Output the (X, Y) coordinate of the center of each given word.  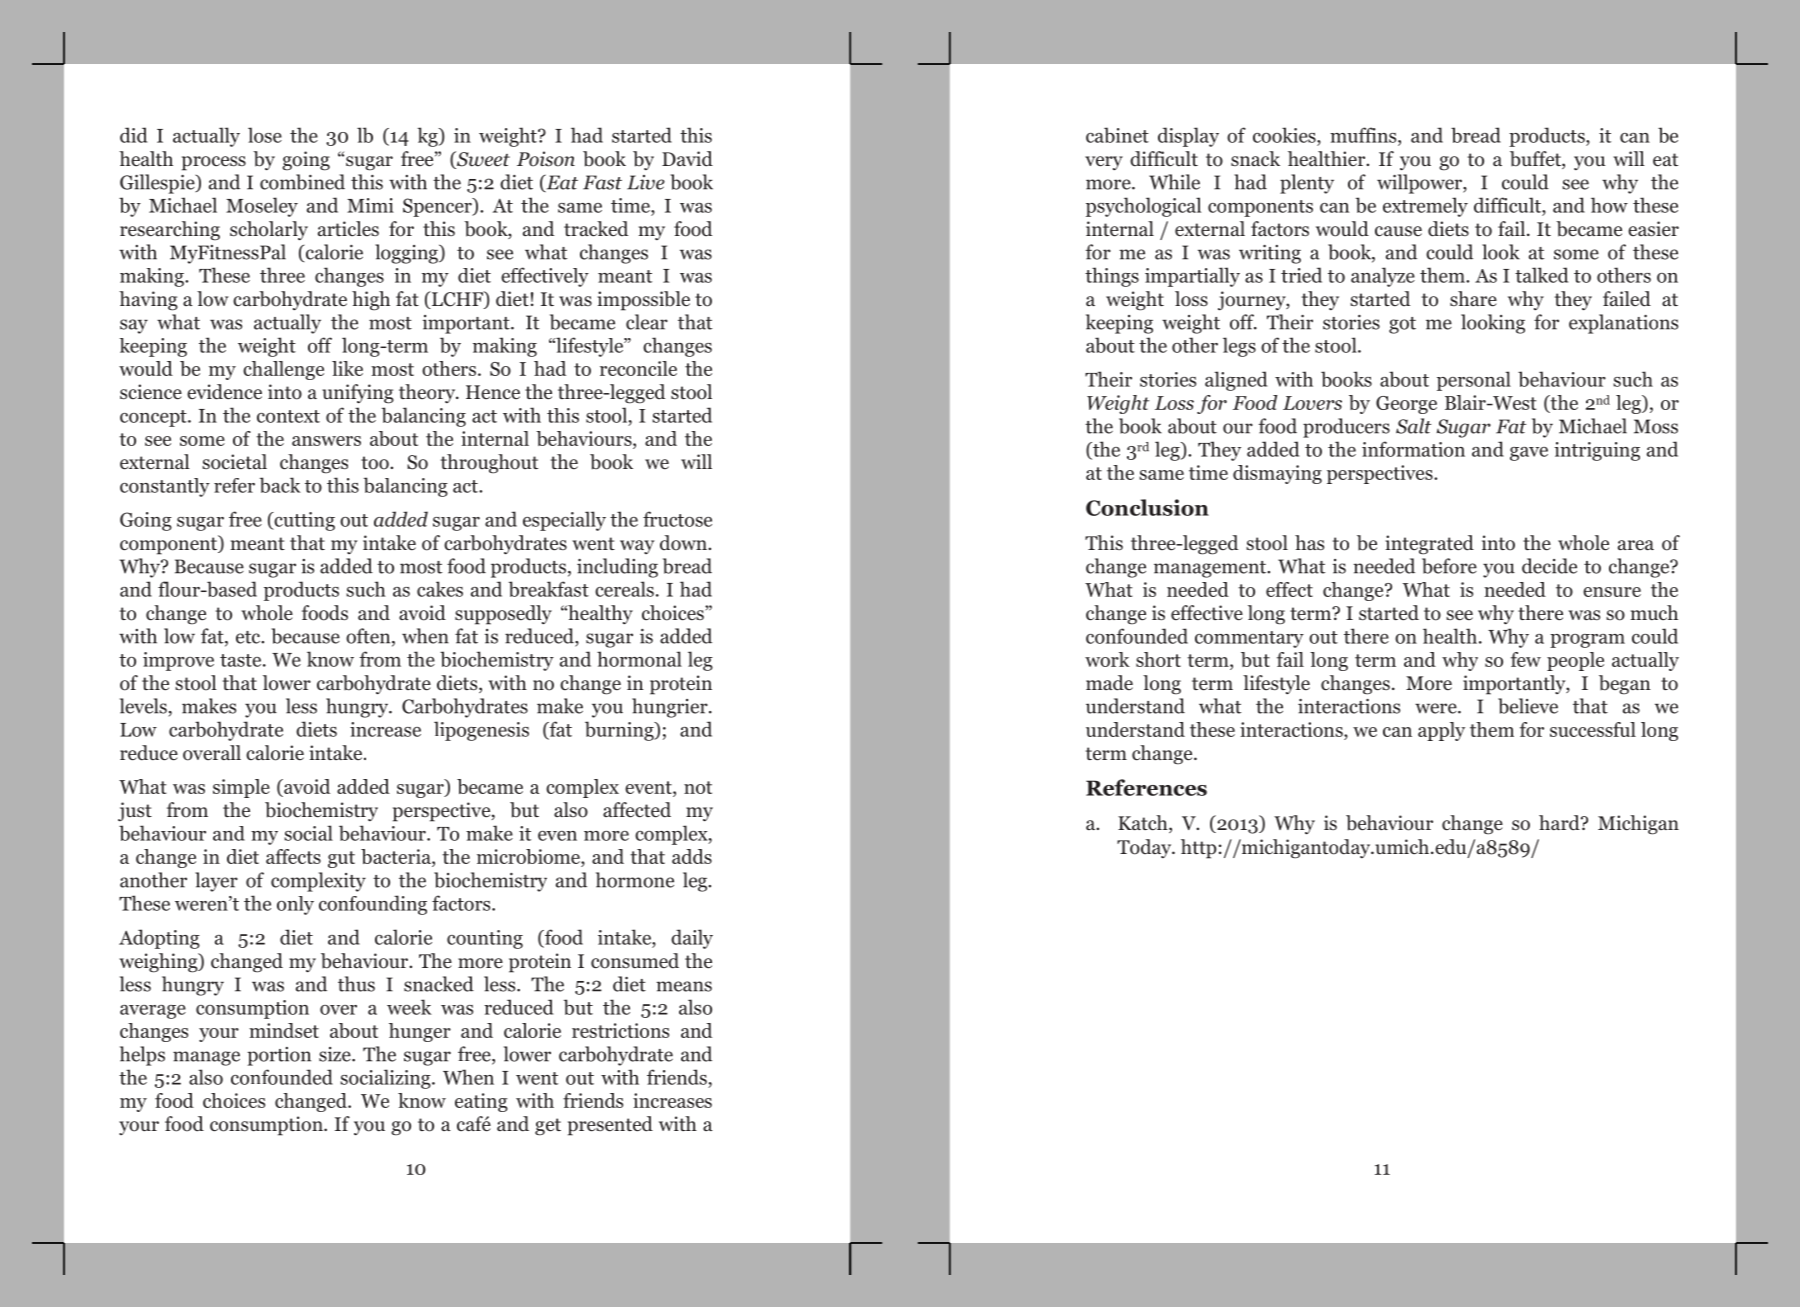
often (369, 637)
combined (302, 182)
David (687, 159)
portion (279, 1056)
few (1526, 659)
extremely (1425, 207)
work (1107, 659)
